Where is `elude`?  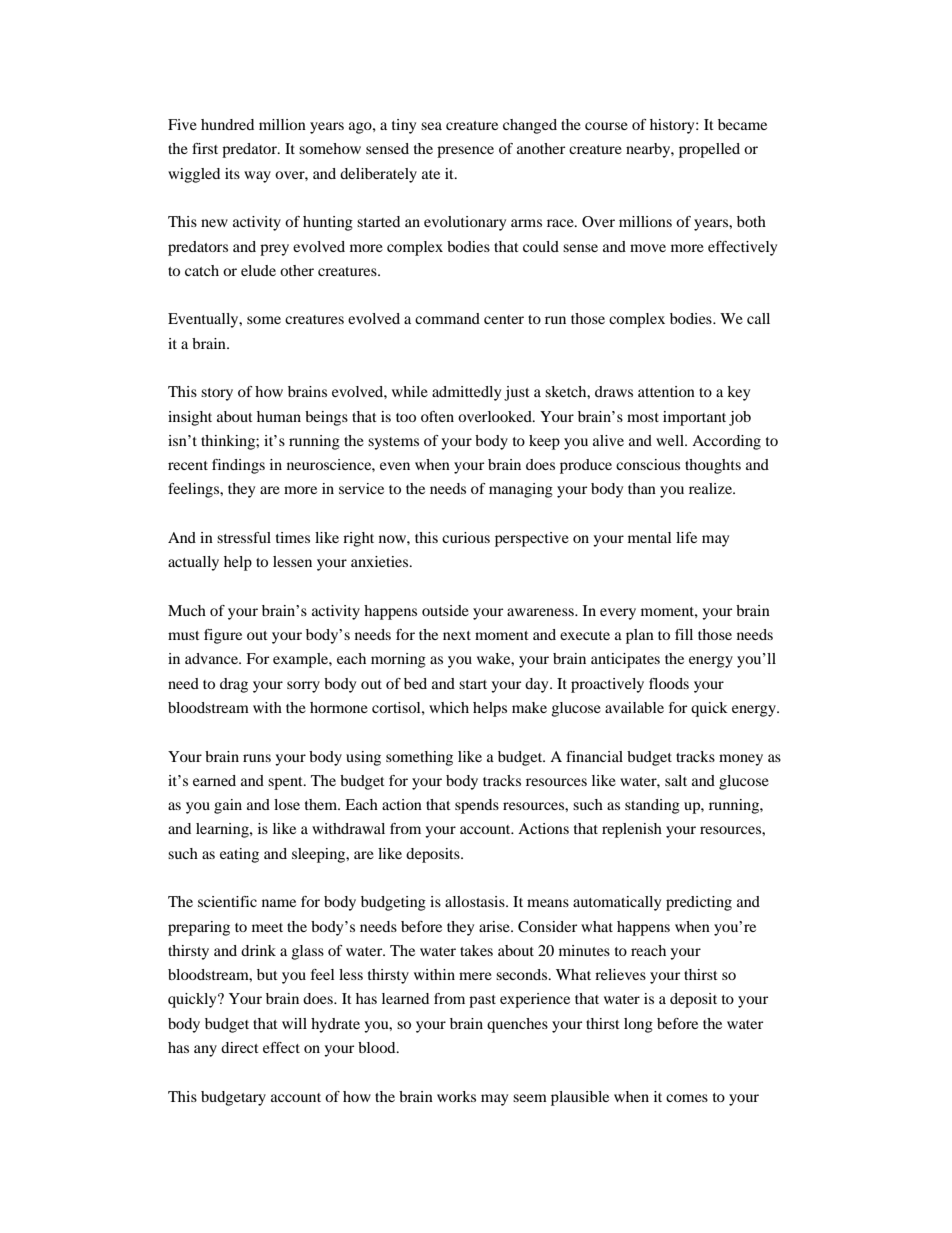
elude is located at coordinates (258, 270).
